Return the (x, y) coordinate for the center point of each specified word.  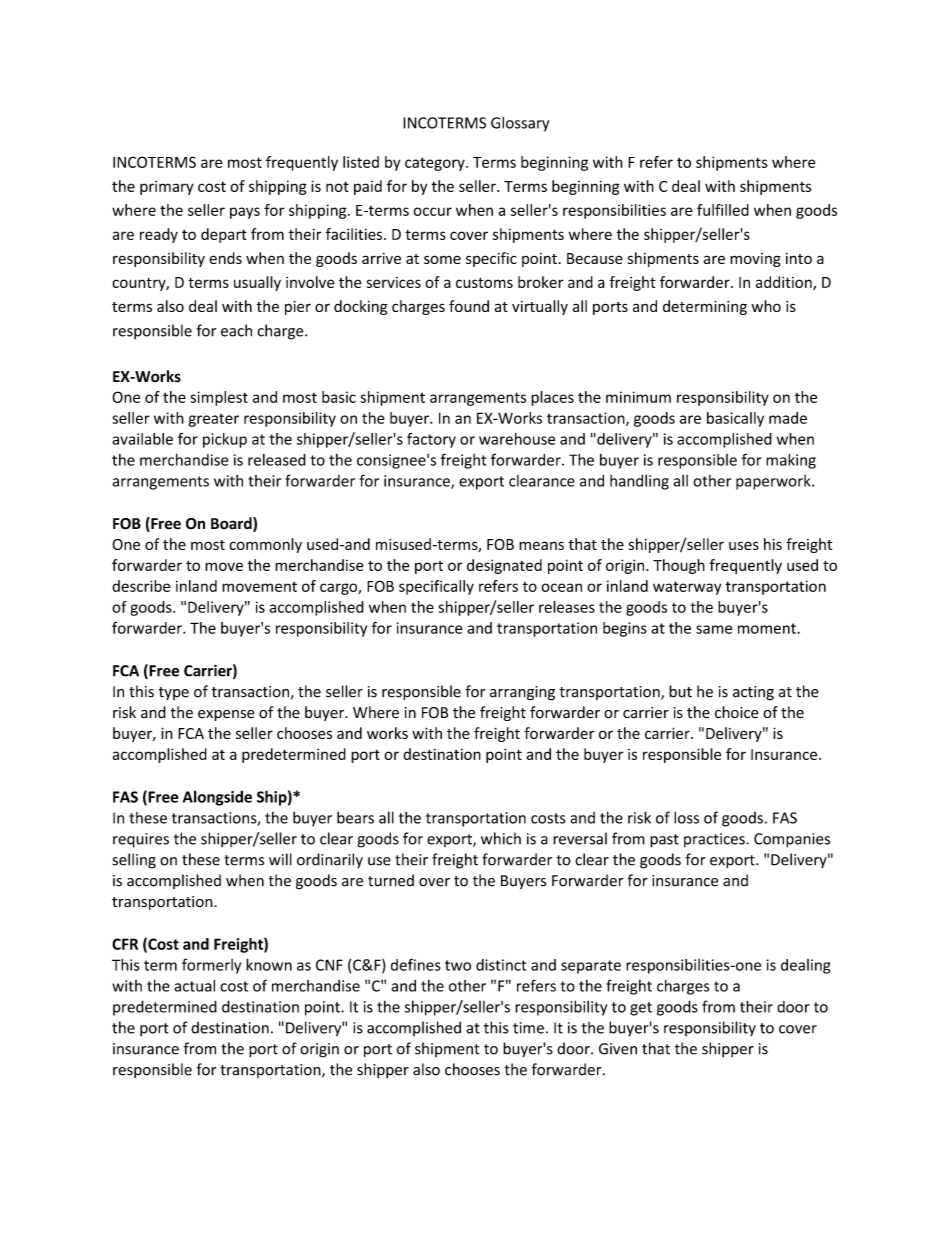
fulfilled (723, 210)
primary (167, 188)
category (436, 164)
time (528, 1028)
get (641, 1009)
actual (194, 985)
